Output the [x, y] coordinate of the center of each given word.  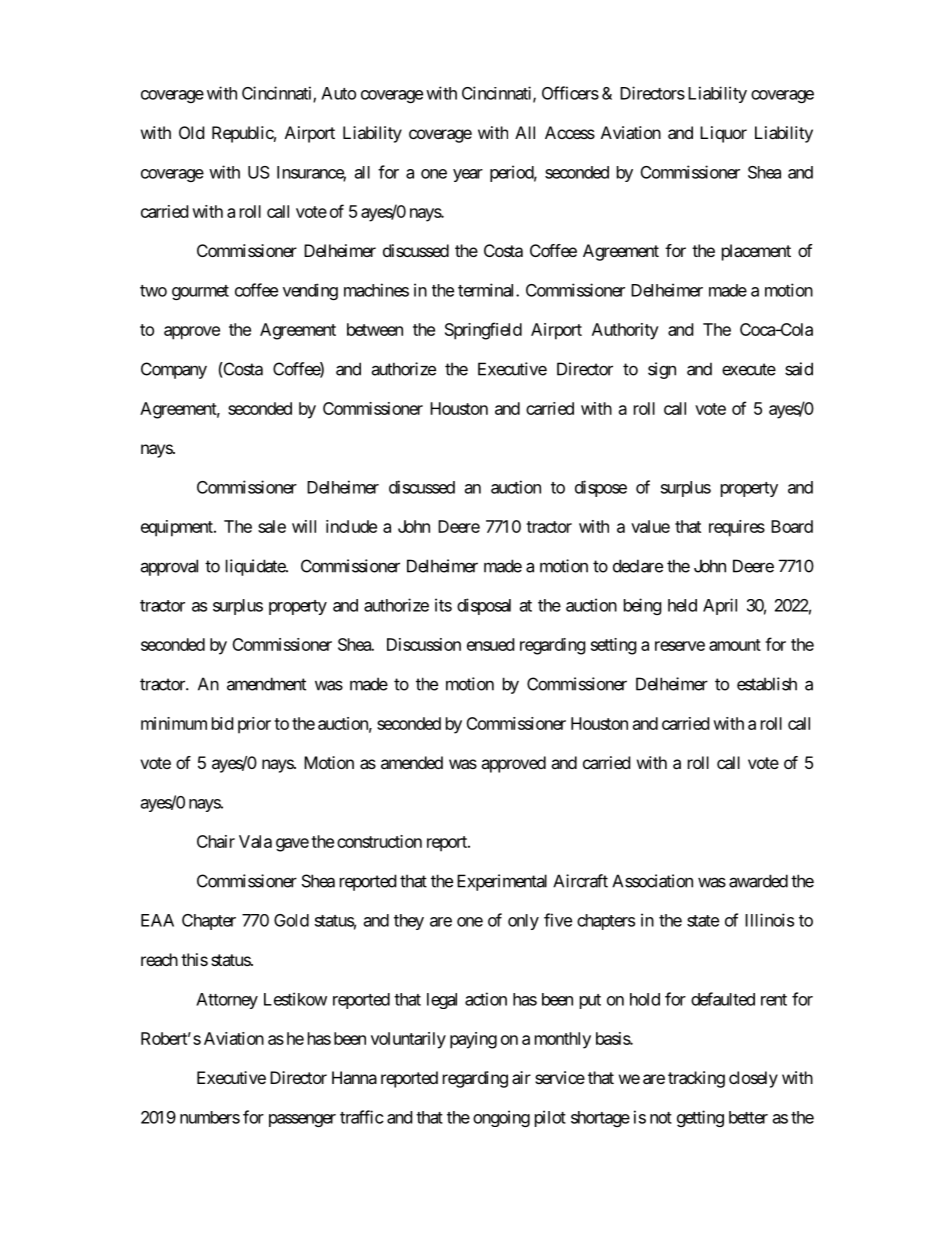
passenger [302, 1120]
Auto [338, 93]
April [720, 606]
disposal [484, 606]
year [468, 175]
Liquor [723, 134]
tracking [696, 1079]
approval [169, 567]
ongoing [501, 1118]
